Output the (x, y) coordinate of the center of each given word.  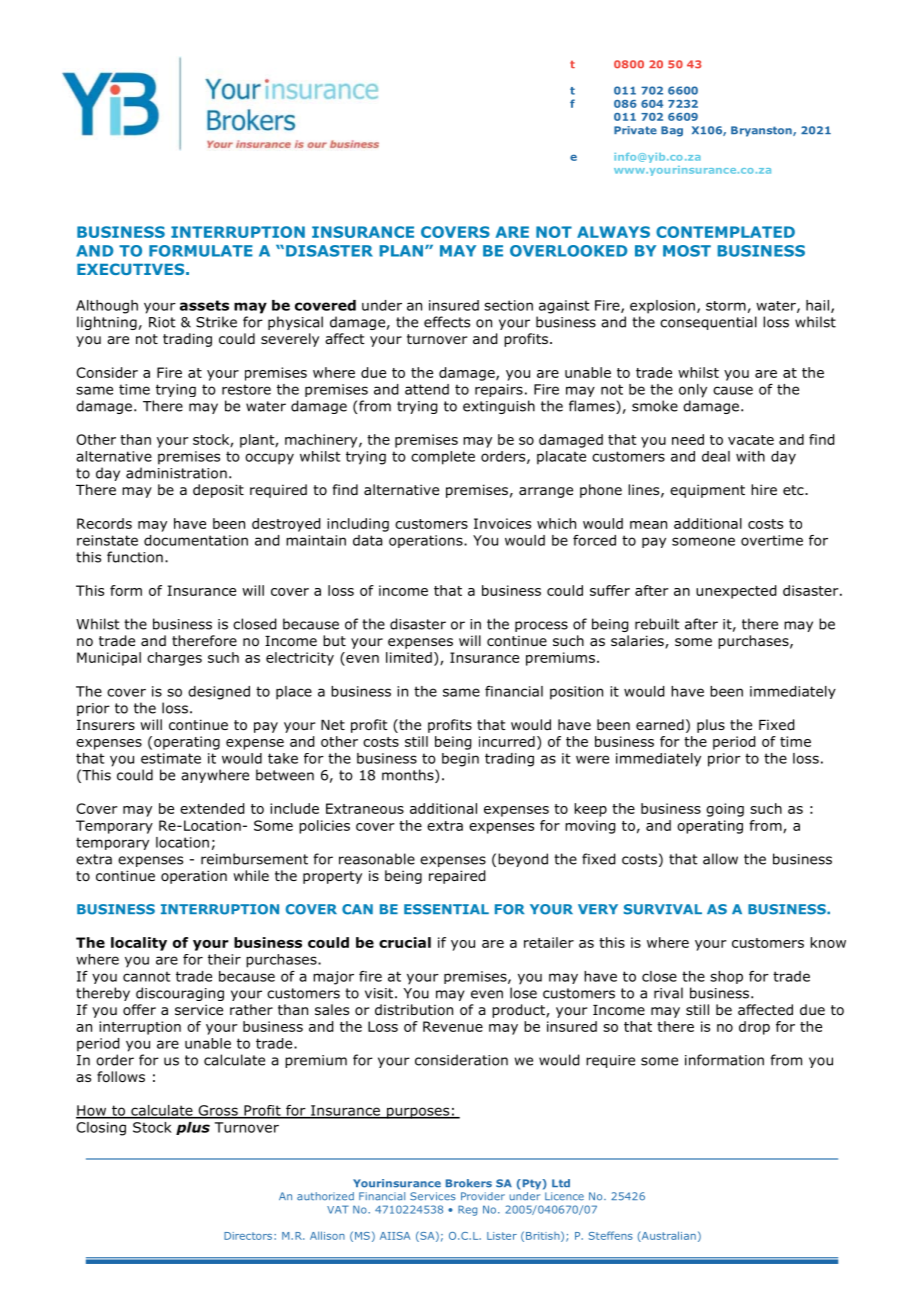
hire (764, 489)
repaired (457, 877)
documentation (196, 540)
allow (720, 859)
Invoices (502, 523)
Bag (672, 131)
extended (212, 808)
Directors (248, 1236)
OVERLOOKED (568, 251)
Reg (467, 1210)
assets (204, 305)
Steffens (611, 1235)
